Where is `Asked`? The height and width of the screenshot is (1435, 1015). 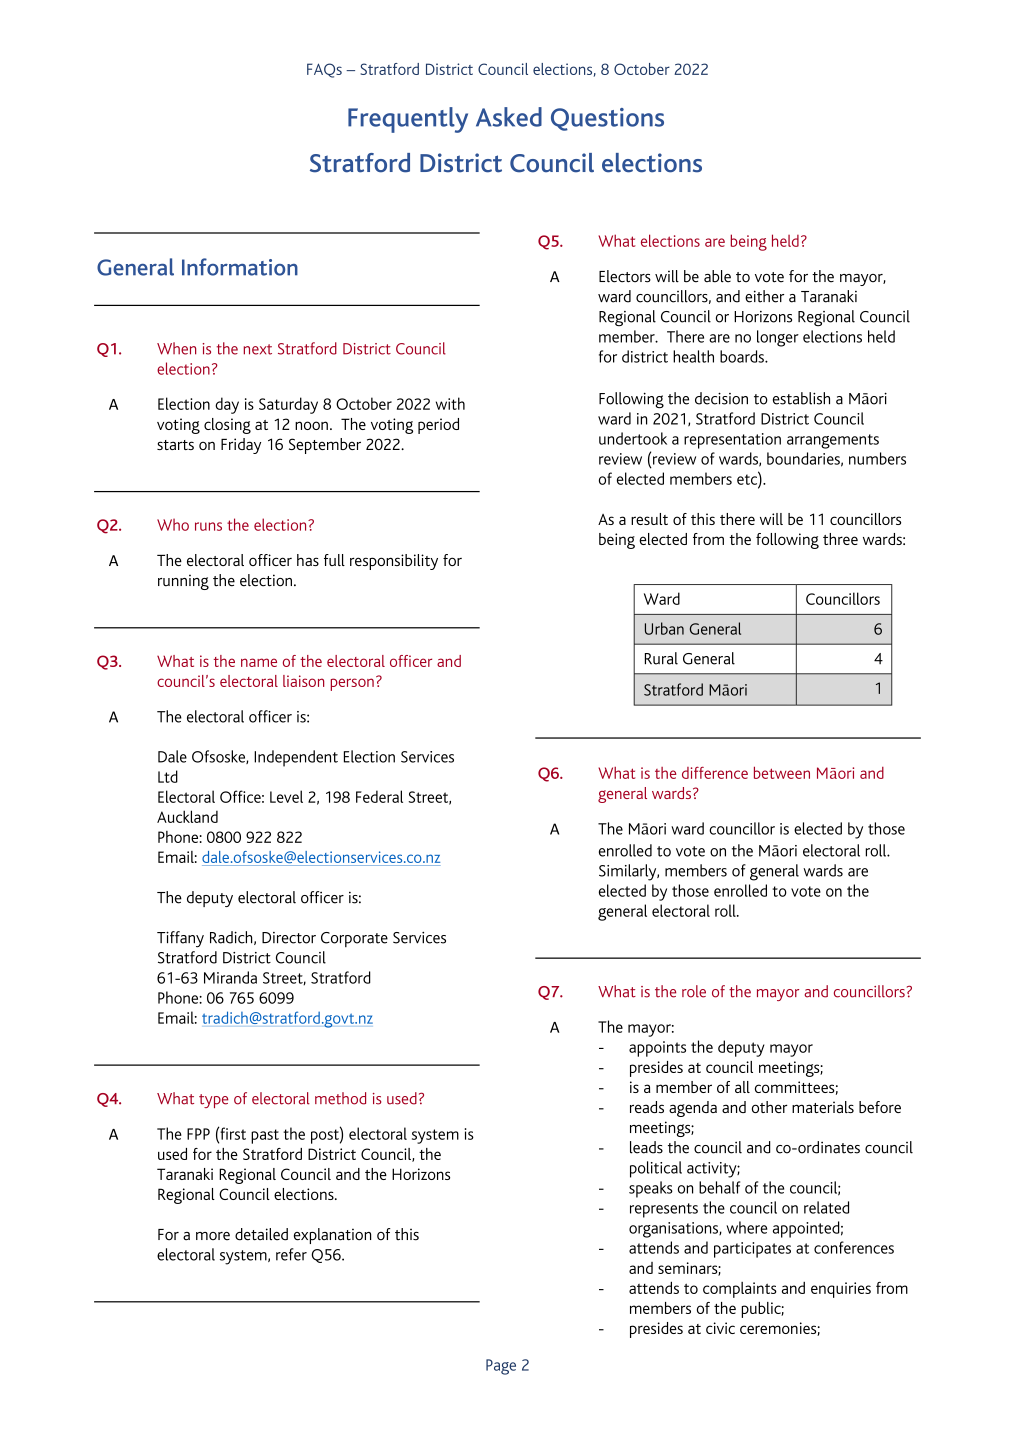 Asked is located at coordinates (509, 117).
